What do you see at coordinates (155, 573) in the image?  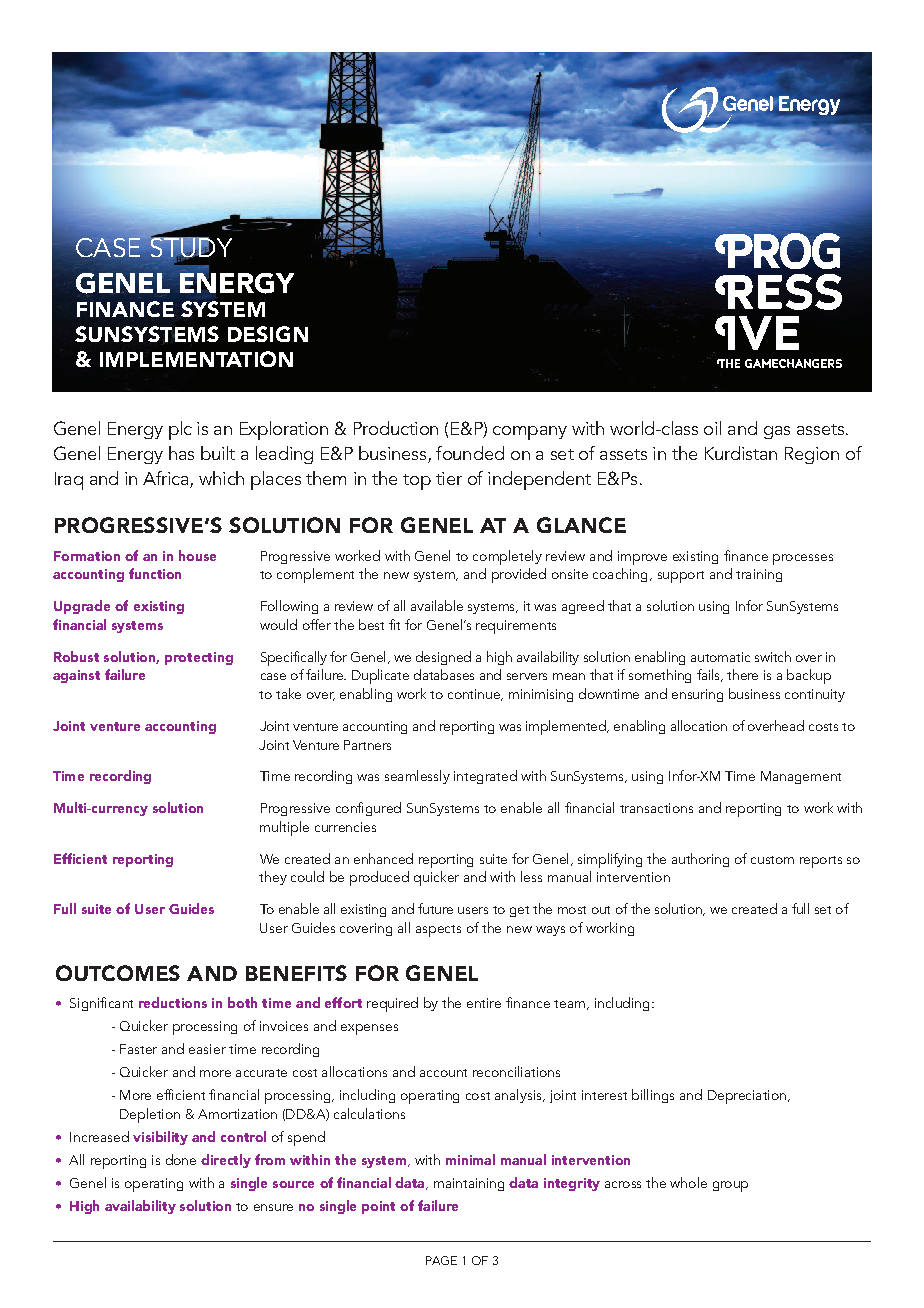 I see `function` at bounding box center [155, 573].
